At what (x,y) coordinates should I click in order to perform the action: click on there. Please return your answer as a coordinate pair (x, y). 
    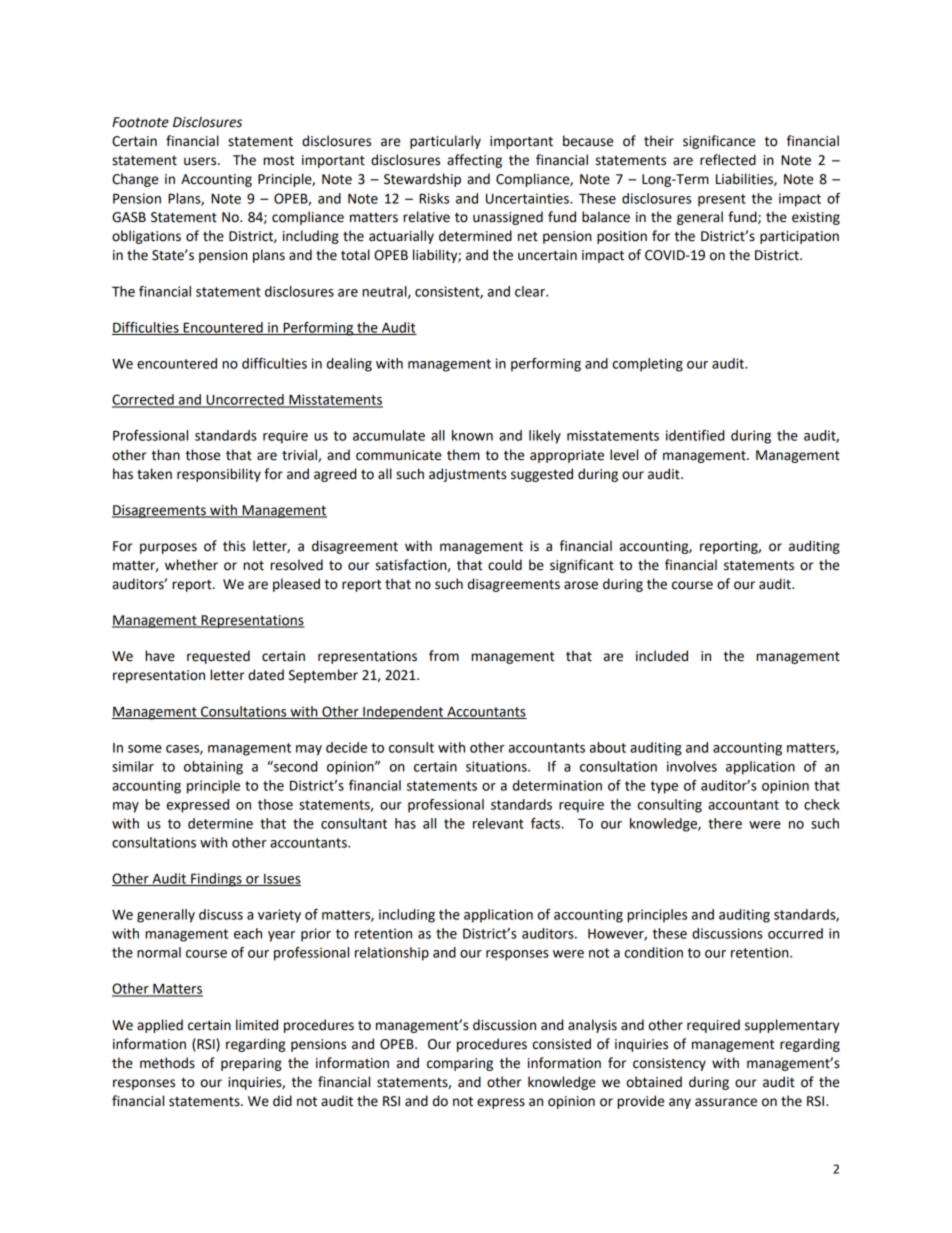
    Looking at the image, I should click on (725, 823).
